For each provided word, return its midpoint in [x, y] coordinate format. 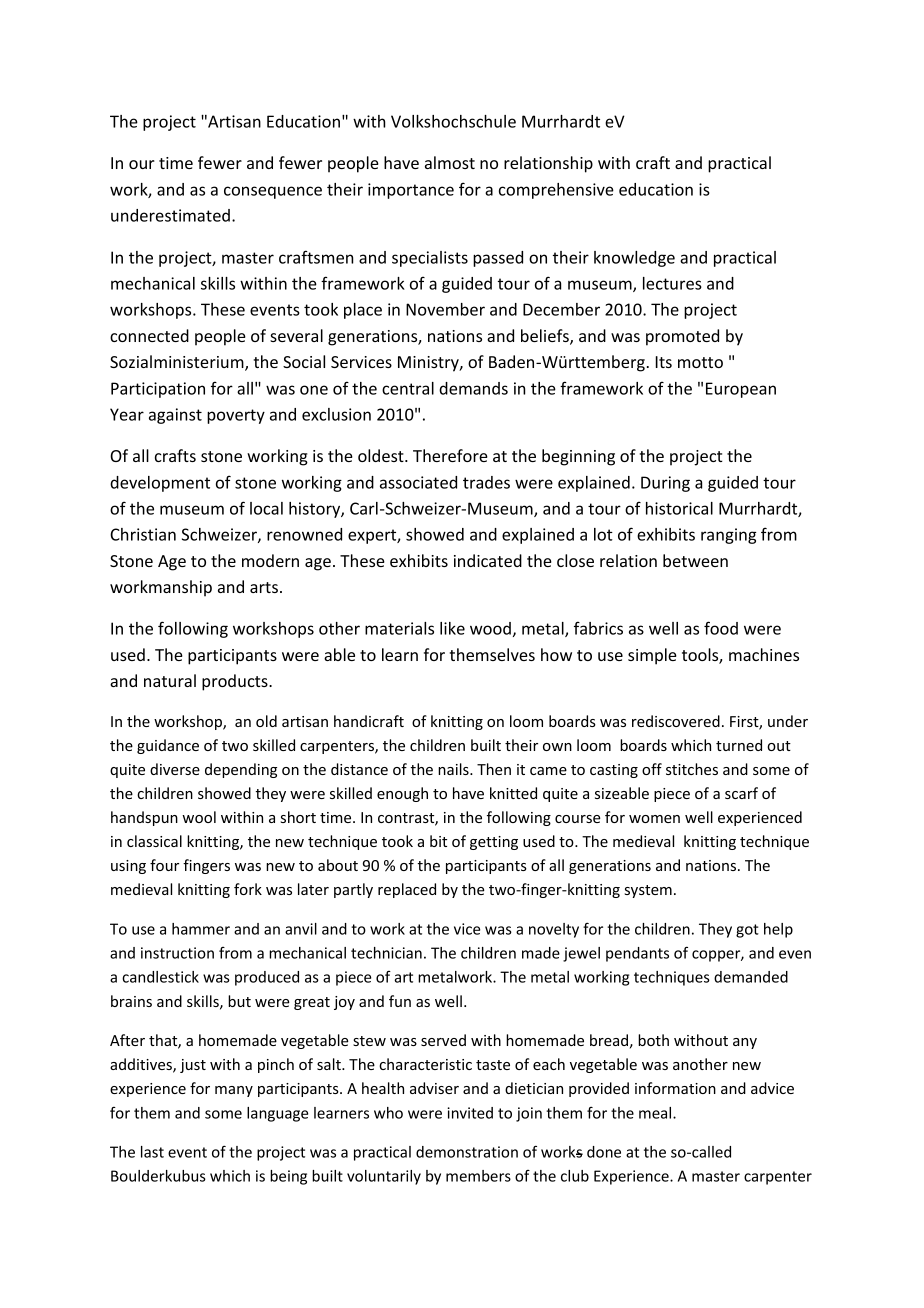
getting [494, 843]
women [654, 819]
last [152, 1152]
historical [679, 508]
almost [450, 162]
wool [199, 817]
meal [656, 1113]
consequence [273, 192]
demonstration [467, 1152]
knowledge [634, 259]
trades [486, 482]
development [160, 484]
